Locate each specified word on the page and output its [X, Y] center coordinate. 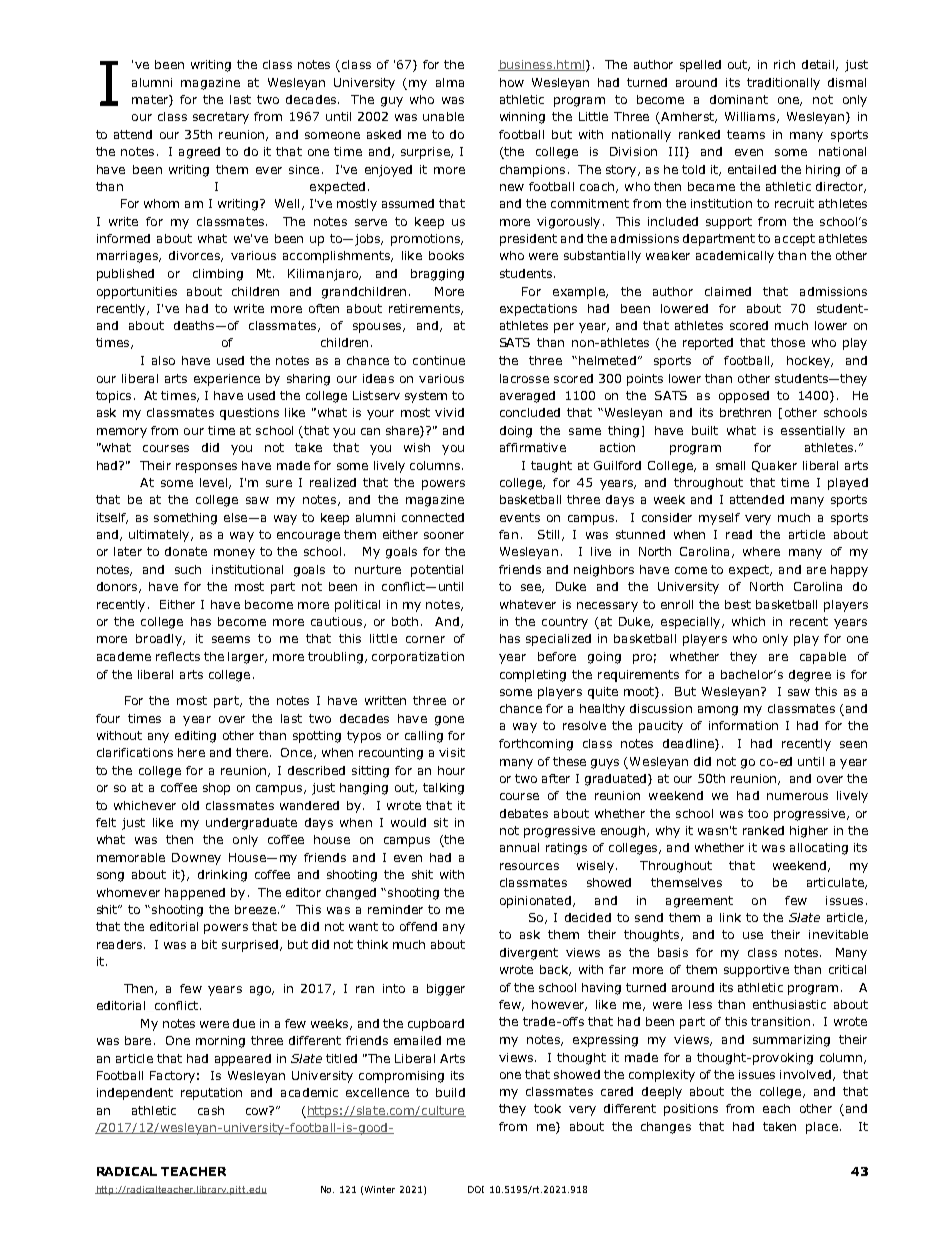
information [743, 725]
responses [206, 468]
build [450, 1092]
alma [450, 82]
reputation [211, 1094]
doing [516, 432]
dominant [739, 99]
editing [195, 737]
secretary [221, 118]
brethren [745, 412]
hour [451, 770]
